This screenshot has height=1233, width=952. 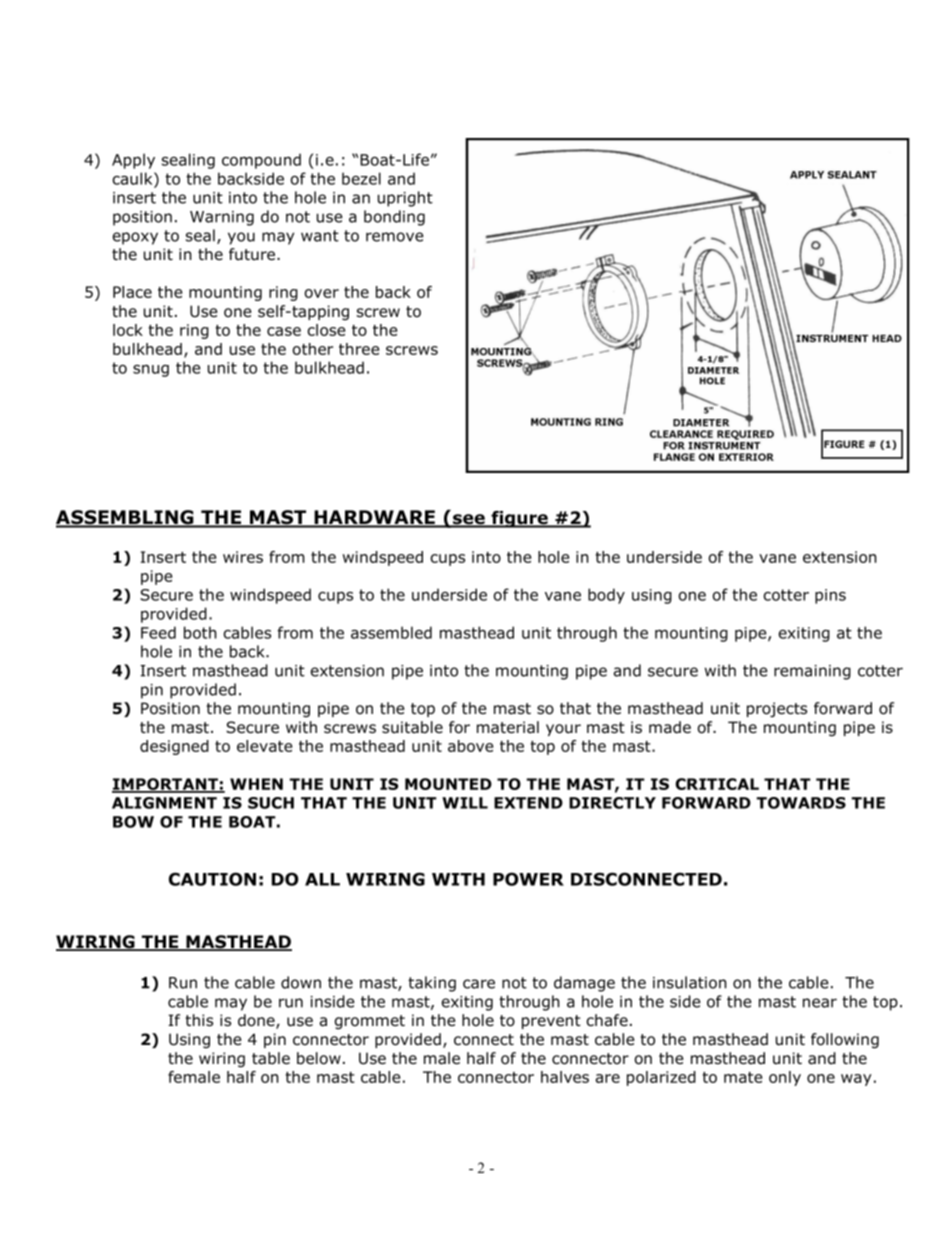 I want to click on pins, so click(x=830, y=596).
